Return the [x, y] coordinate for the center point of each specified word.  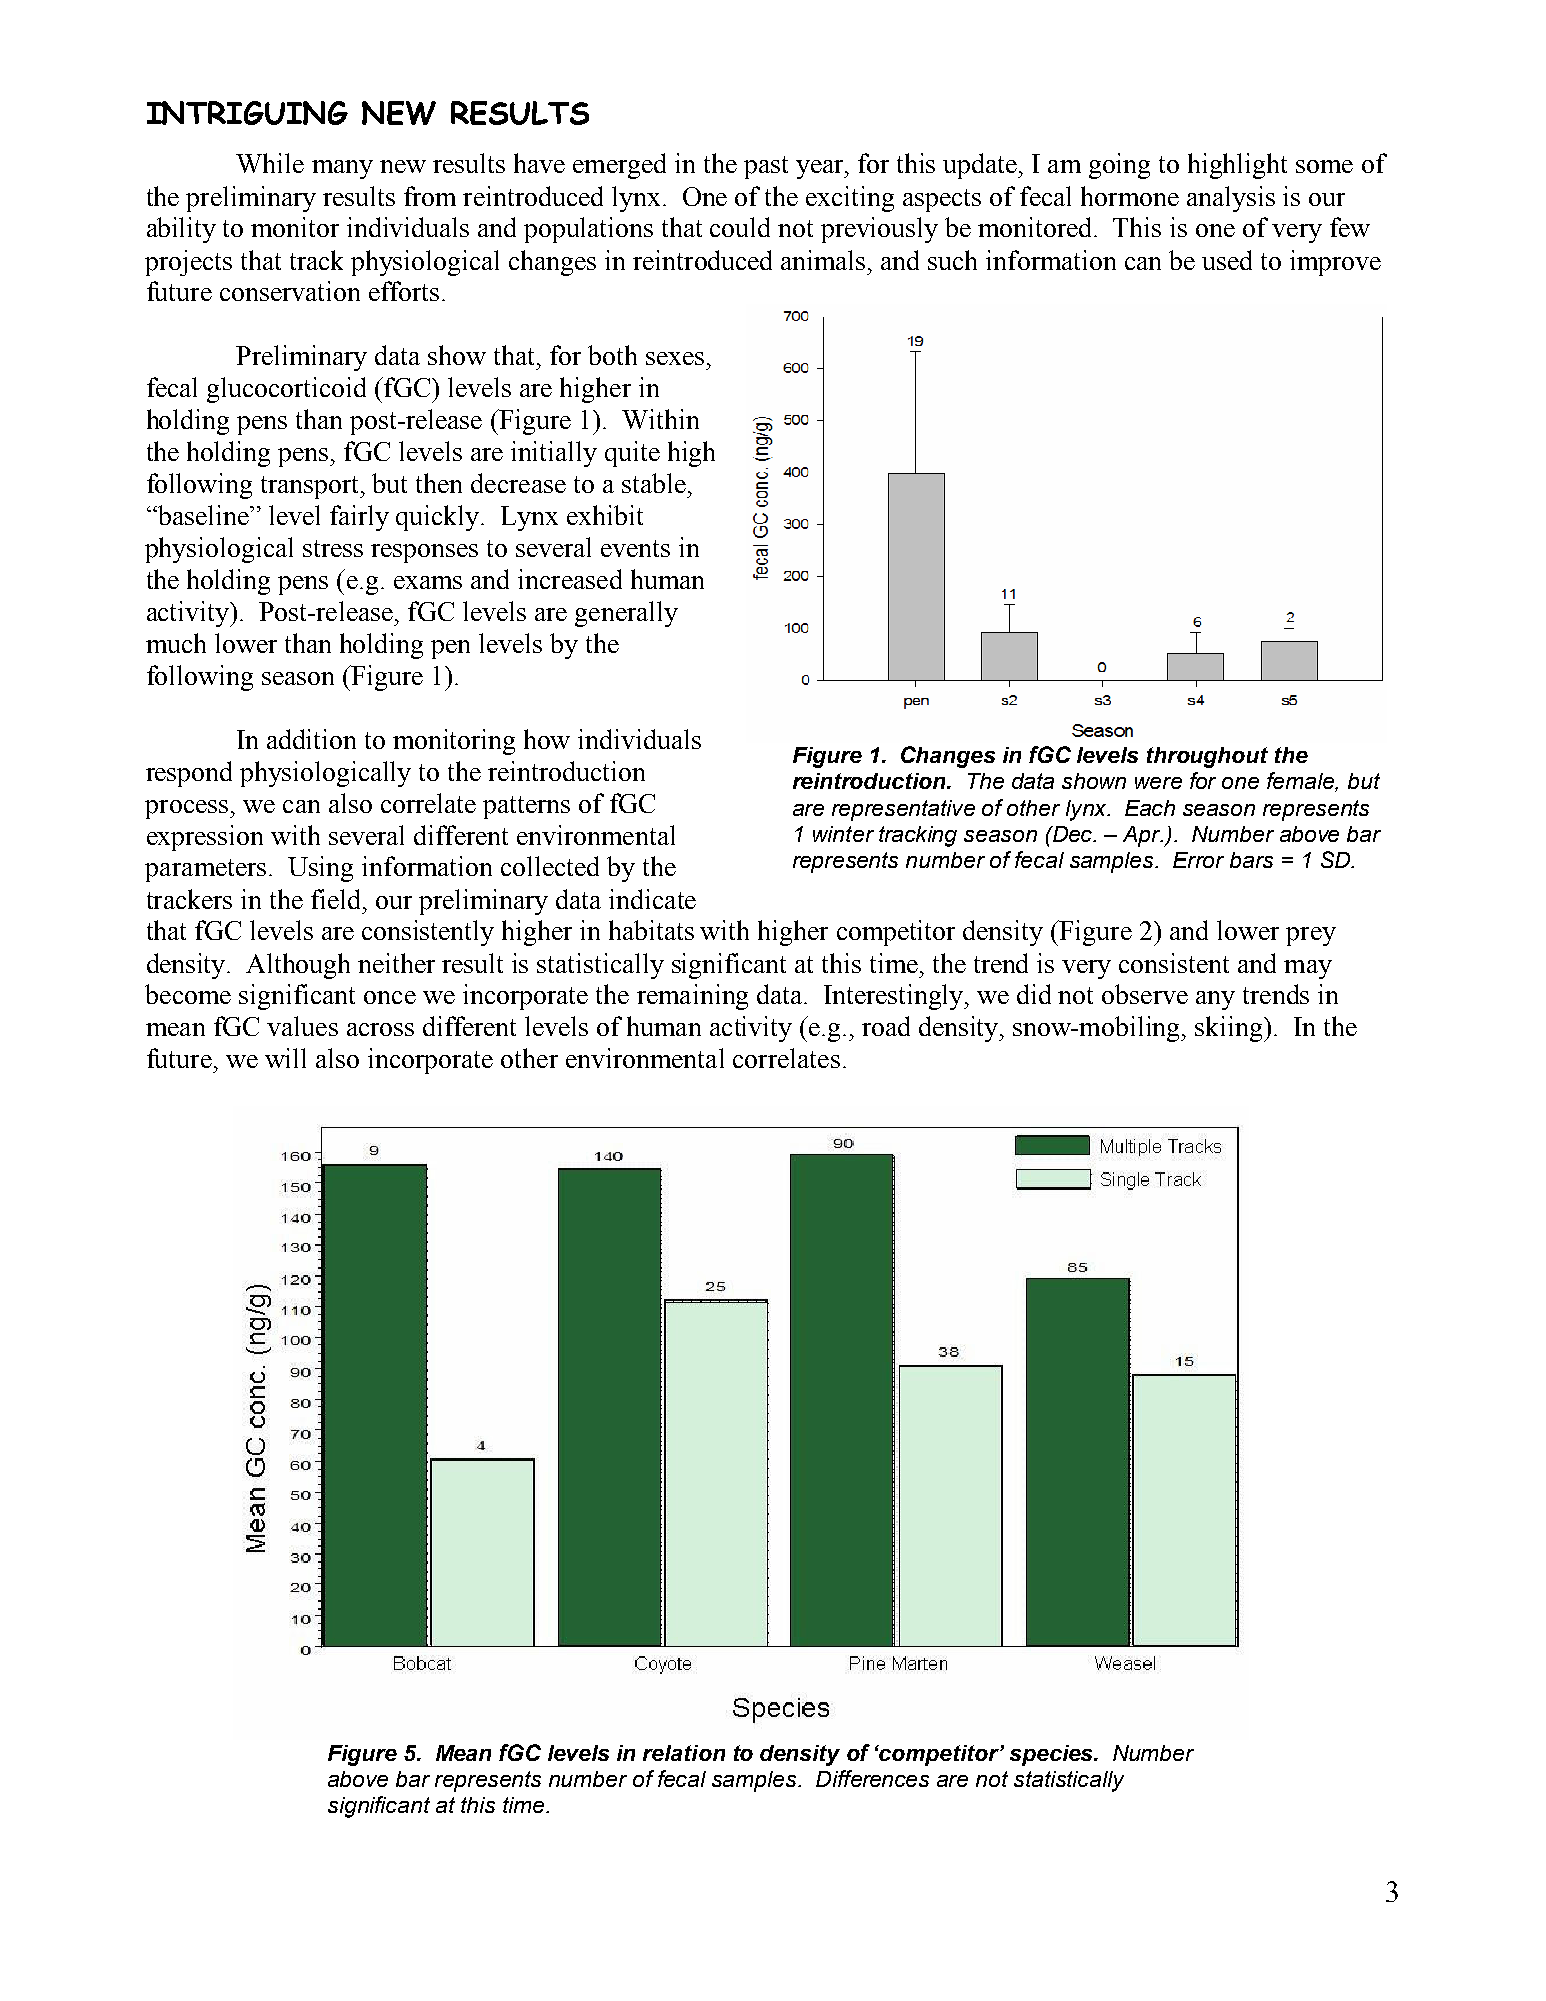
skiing [1230, 1029]
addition [311, 739]
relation [684, 1753]
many [342, 169]
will [285, 1058]
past [766, 167]
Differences [872, 1778]
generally [626, 614]
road [886, 1026]
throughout [1207, 757]
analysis [1231, 199]
